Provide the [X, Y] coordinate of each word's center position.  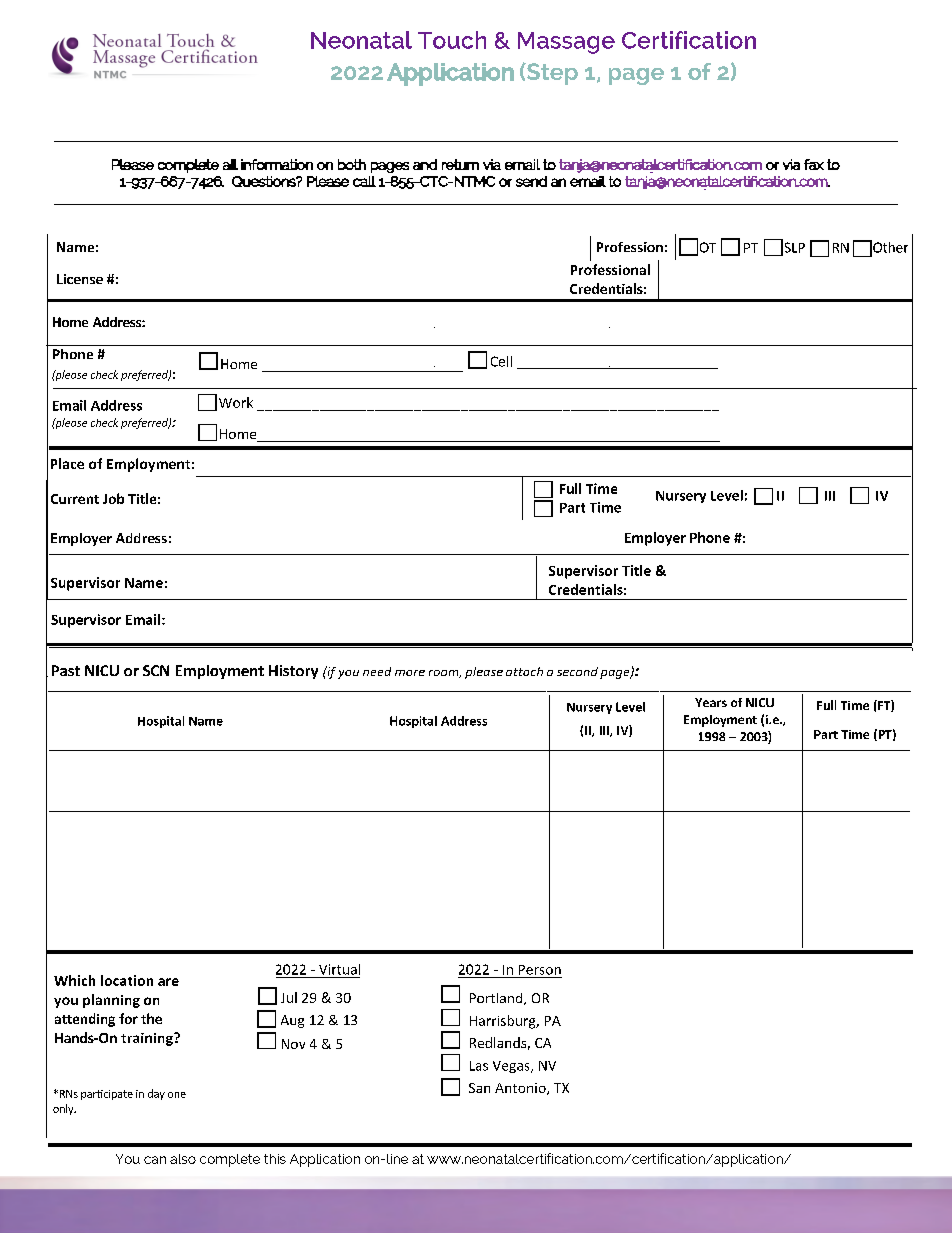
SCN [156, 670]
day [156, 1094]
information [277, 164]
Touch [452, 40]
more [410, 673]
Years [711, 702]
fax [814, 164]
